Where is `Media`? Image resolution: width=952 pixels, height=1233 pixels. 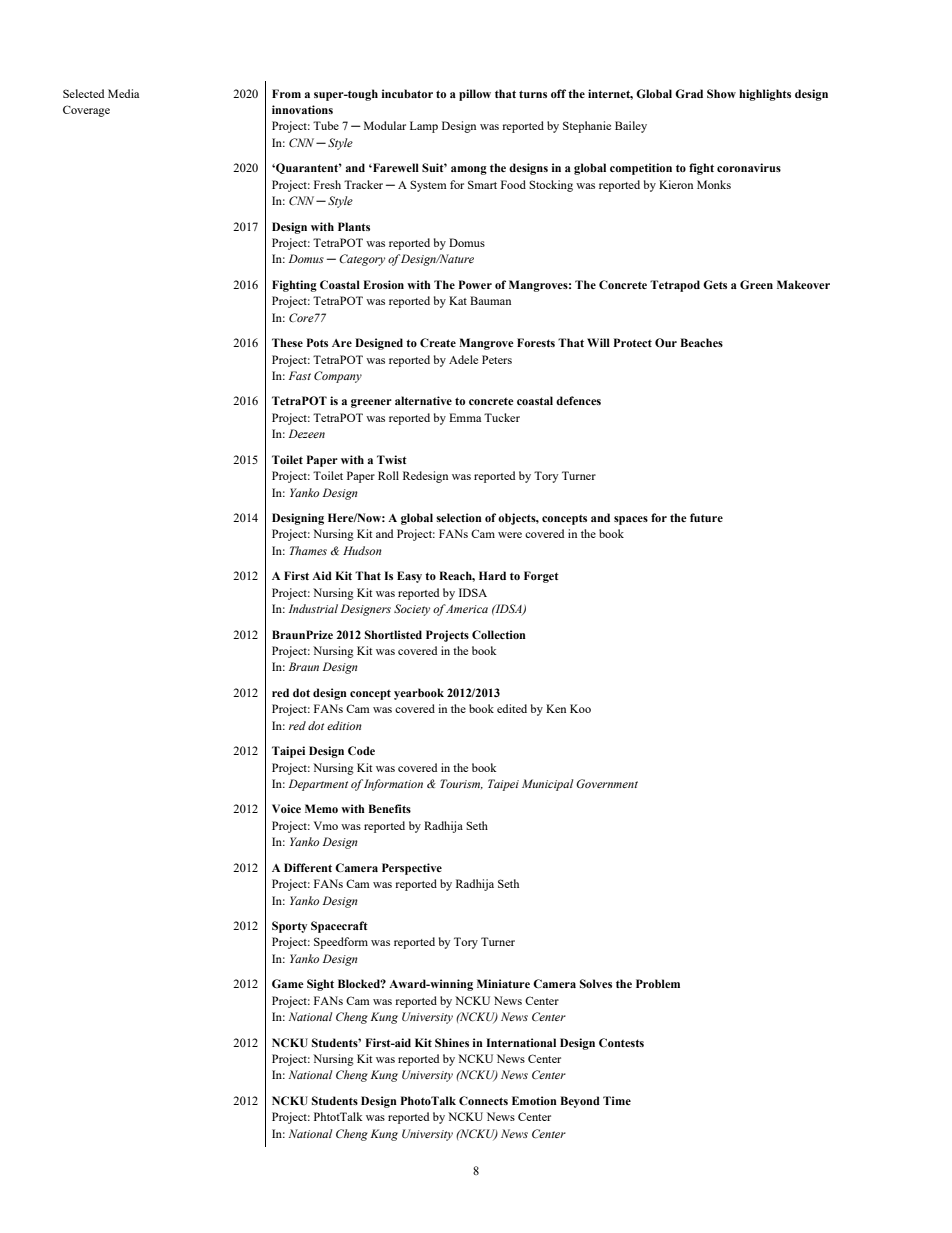
Media is located at coordinates (123, 93).
